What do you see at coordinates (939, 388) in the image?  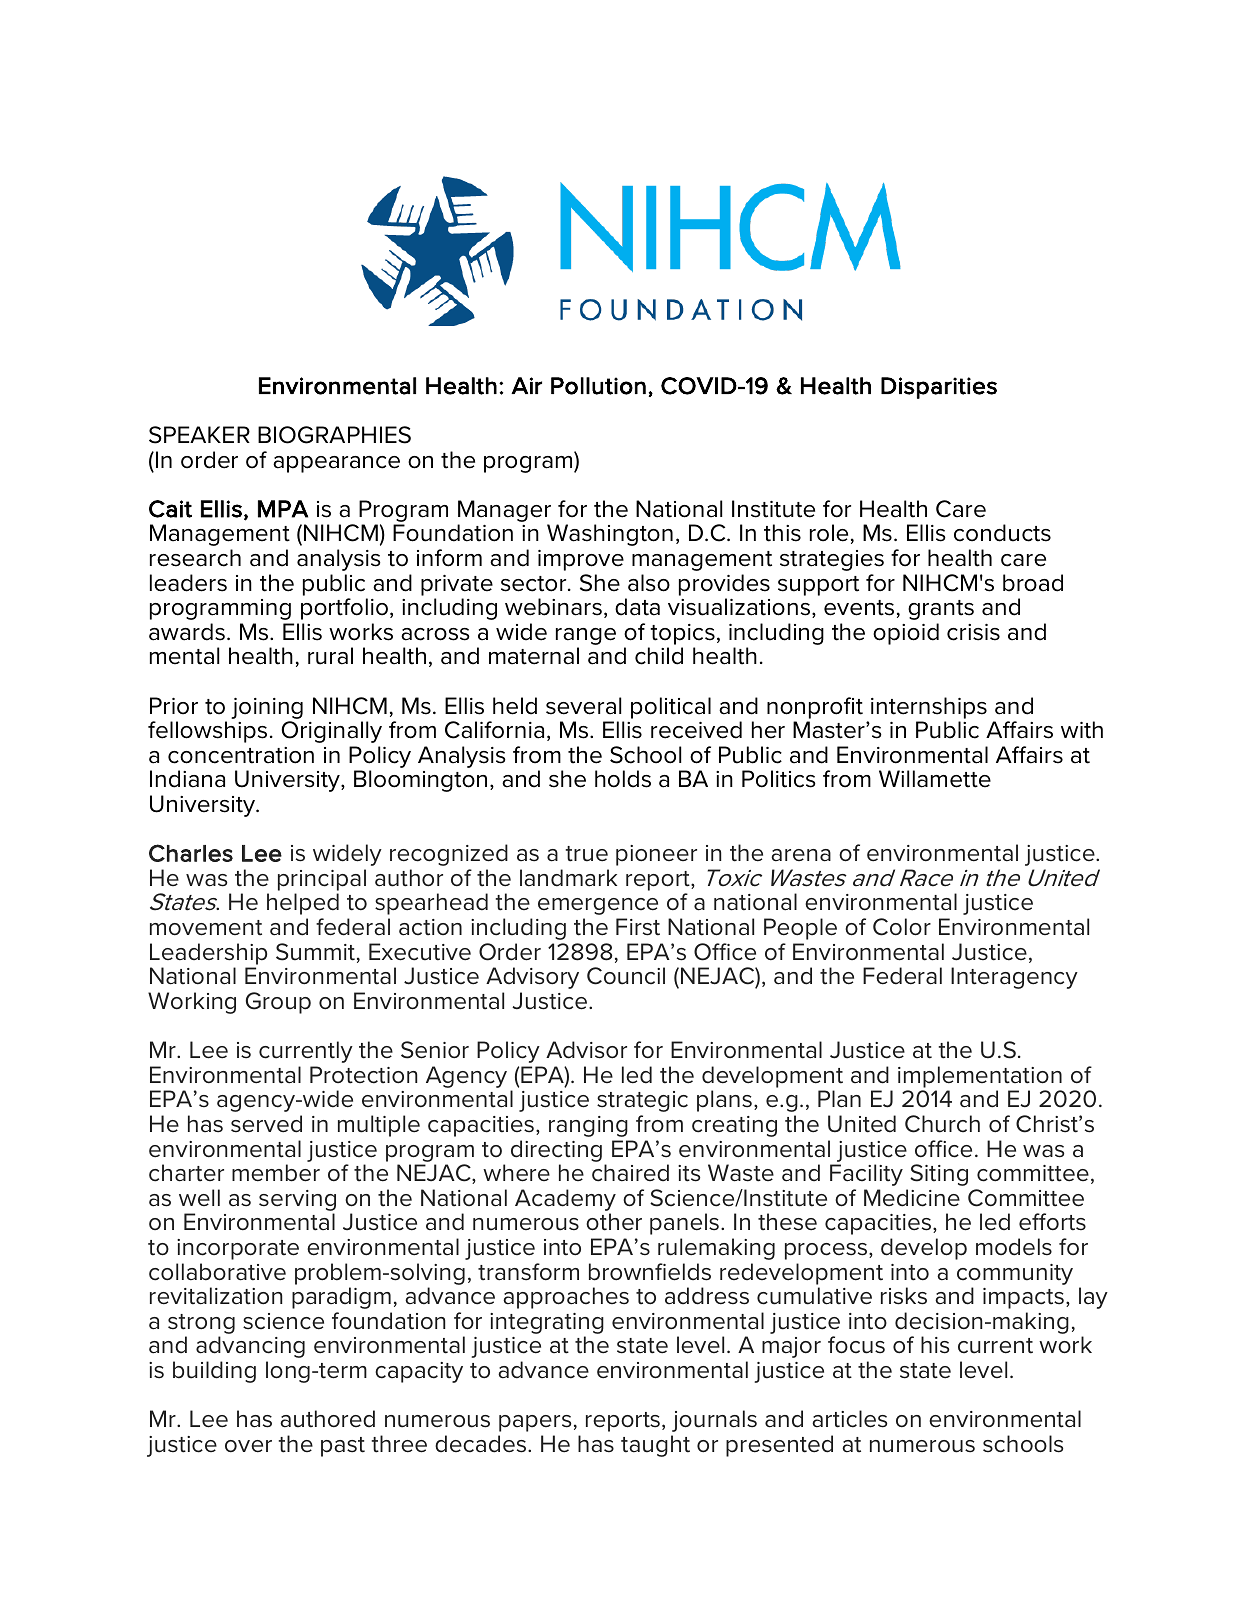 I see `Disparities` at bounding box center [939, 388].
